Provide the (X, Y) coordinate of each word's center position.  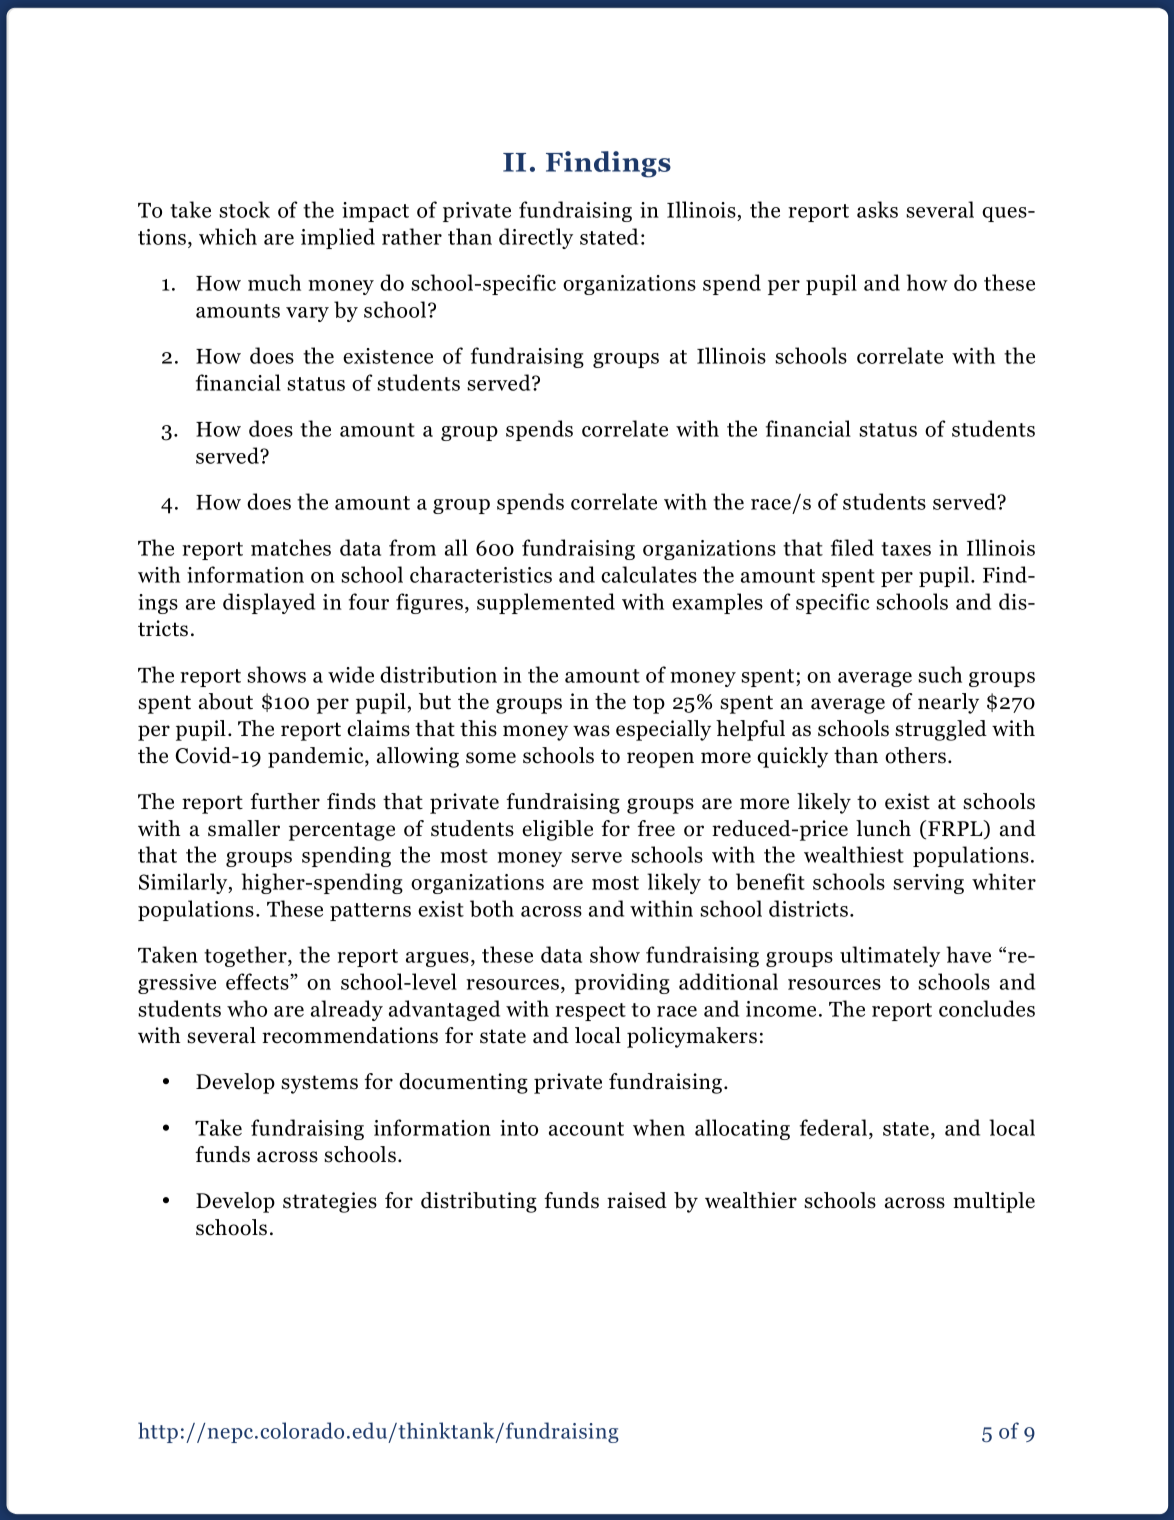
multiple (994, 1202)
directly (536, 238)
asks (877, 209)
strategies (330, 1202)
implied (338, 238)
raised (637, 1200)
